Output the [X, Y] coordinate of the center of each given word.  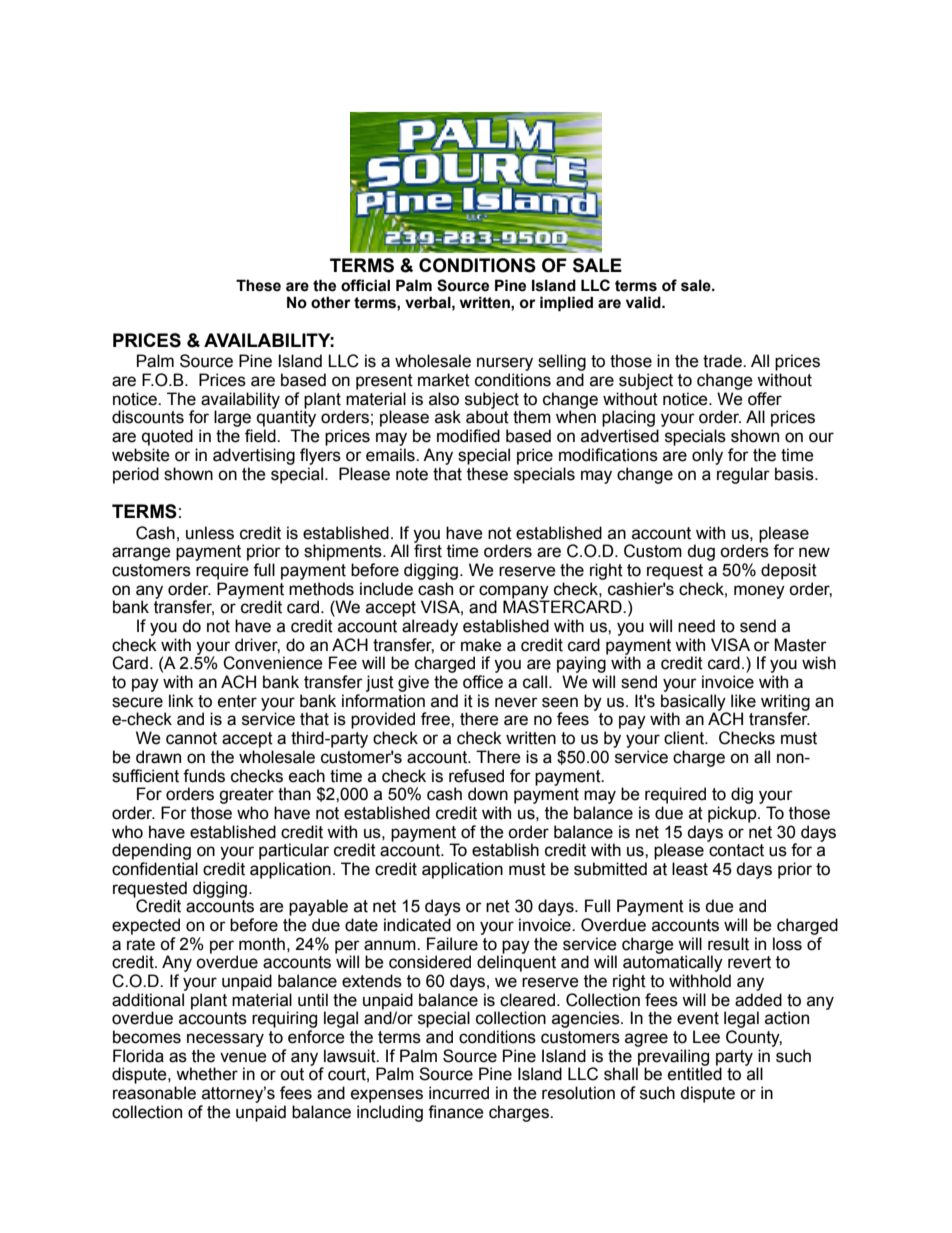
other [331, 302]
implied [566, 303]
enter [237, 701]
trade [723, 361]
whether [207, 1074]
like [743, 701]
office [483, 682]
